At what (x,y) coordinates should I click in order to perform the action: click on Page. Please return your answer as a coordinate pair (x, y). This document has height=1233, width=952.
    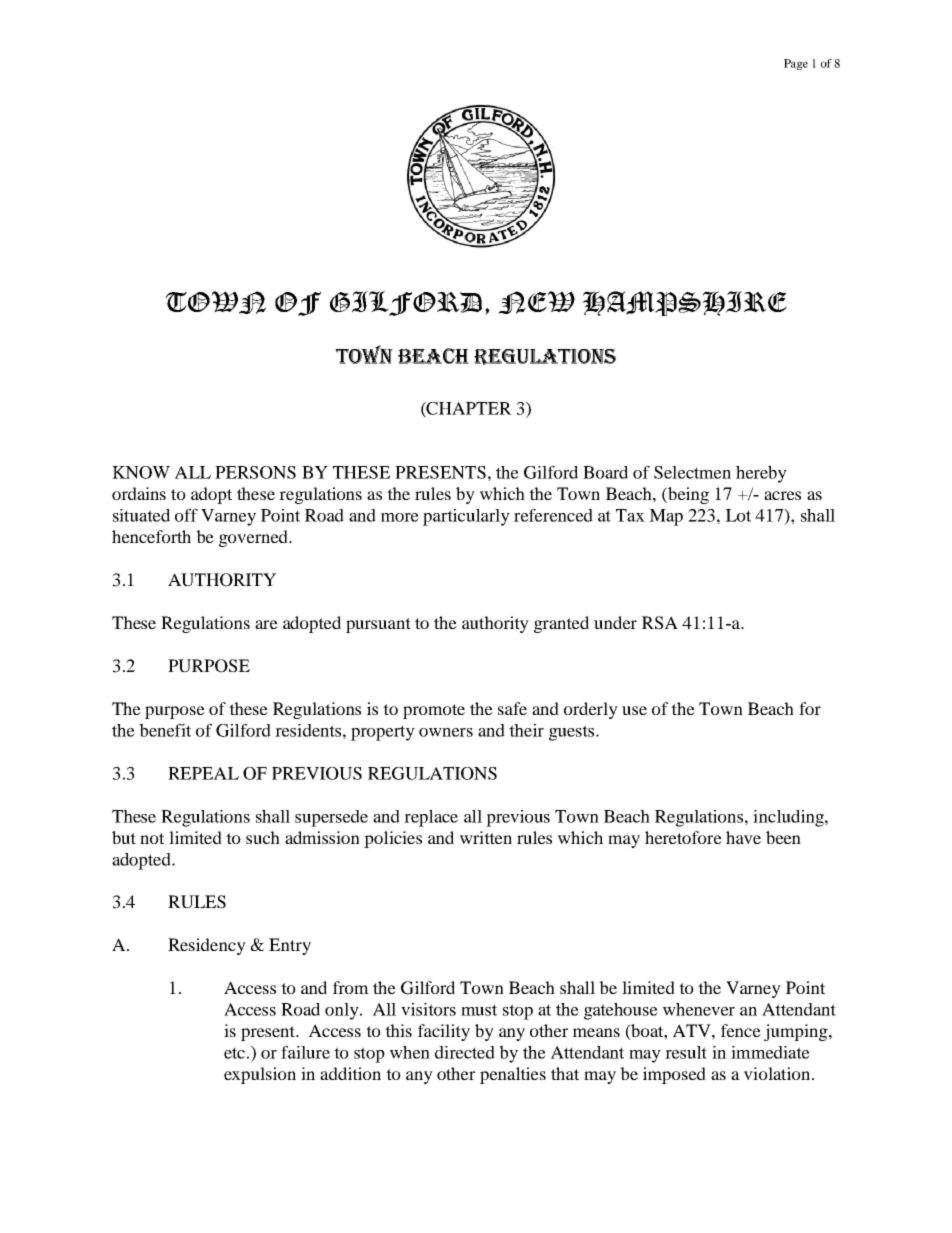
    Looking at the image, I should click on (796, 64).
